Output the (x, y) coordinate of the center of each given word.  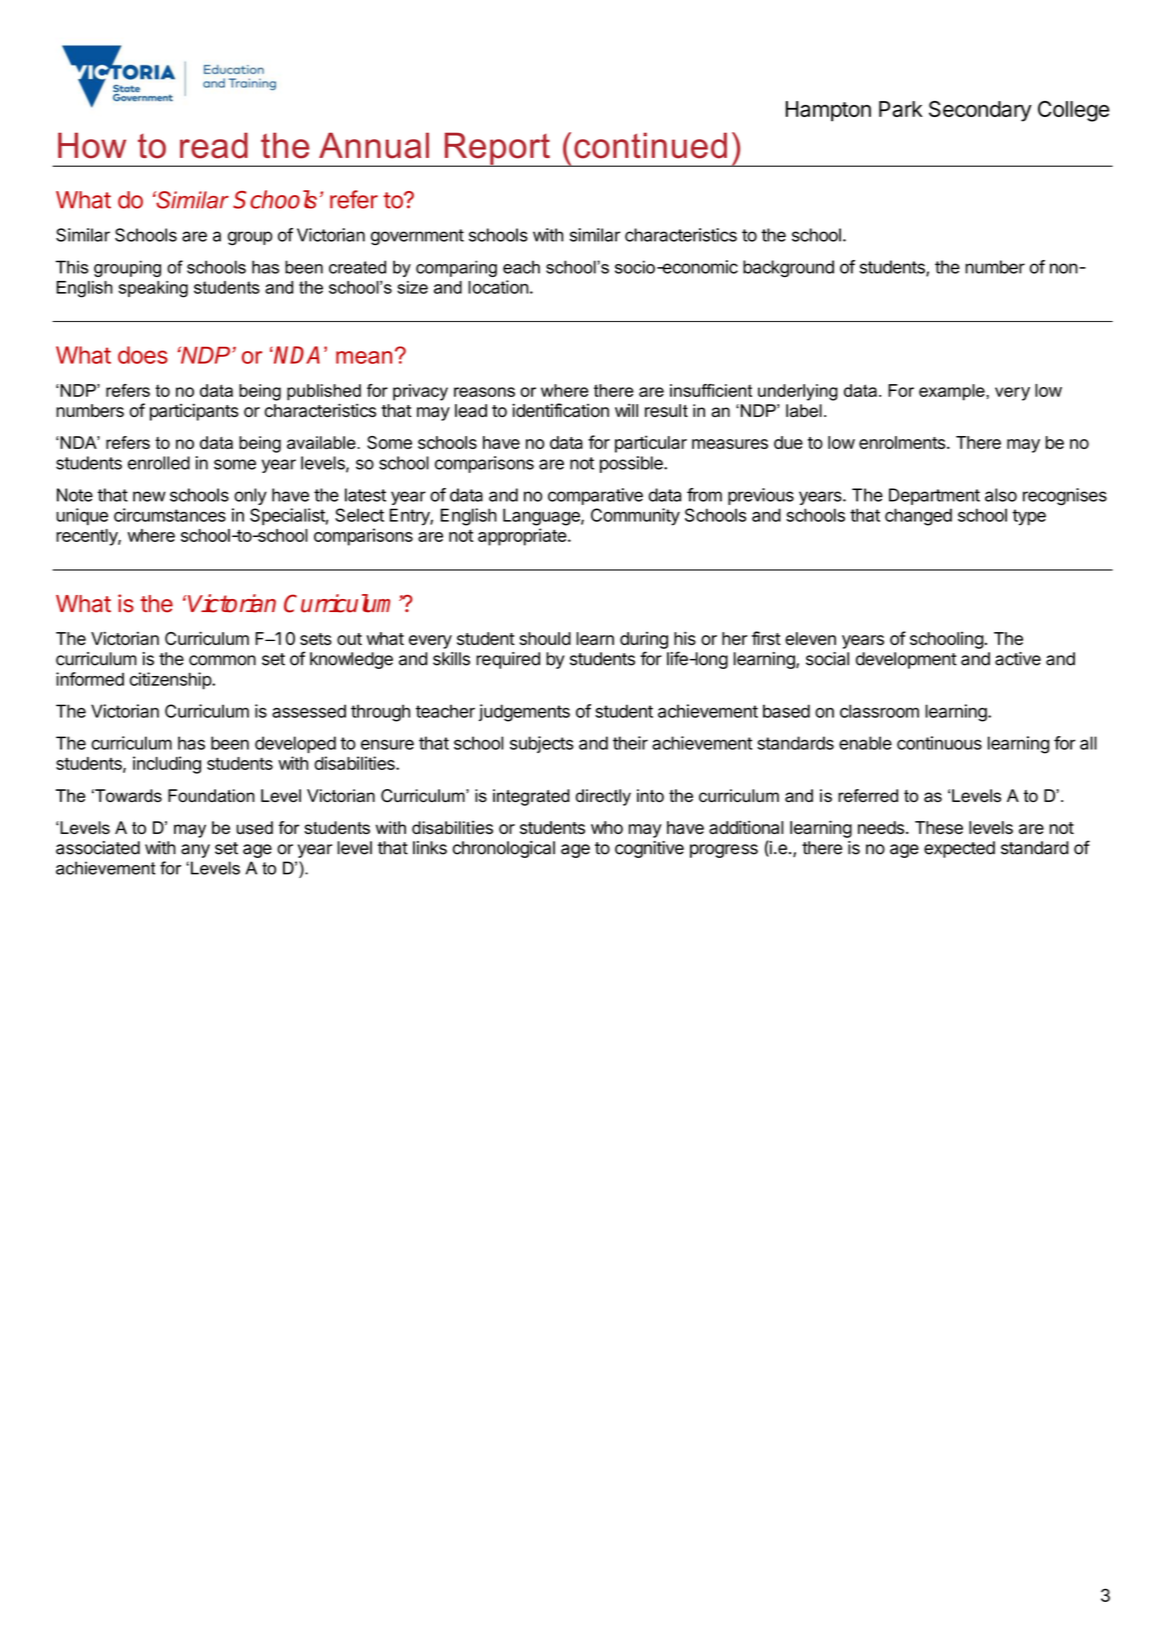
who (607, 827)
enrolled (159, 463)
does (143, 355)
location (498, 287)
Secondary (980, 111)
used (254, 827)
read (214, 145)
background (788, 269)
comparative (595, 496)
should (545, 638)
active (1018, 659)
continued (650, 145)
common (222, 660)
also (1001, 495)
